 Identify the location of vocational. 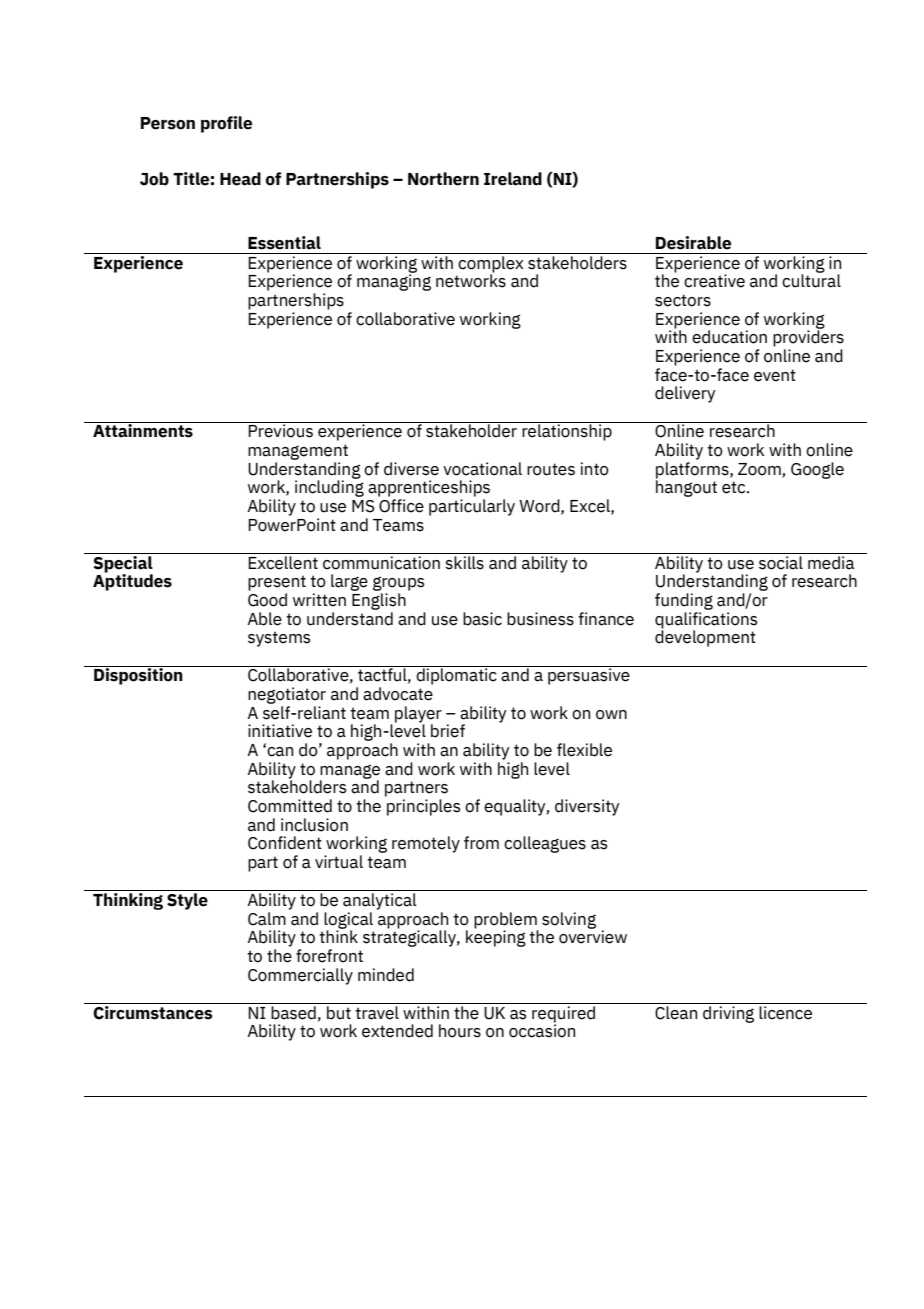
(482, 469).
